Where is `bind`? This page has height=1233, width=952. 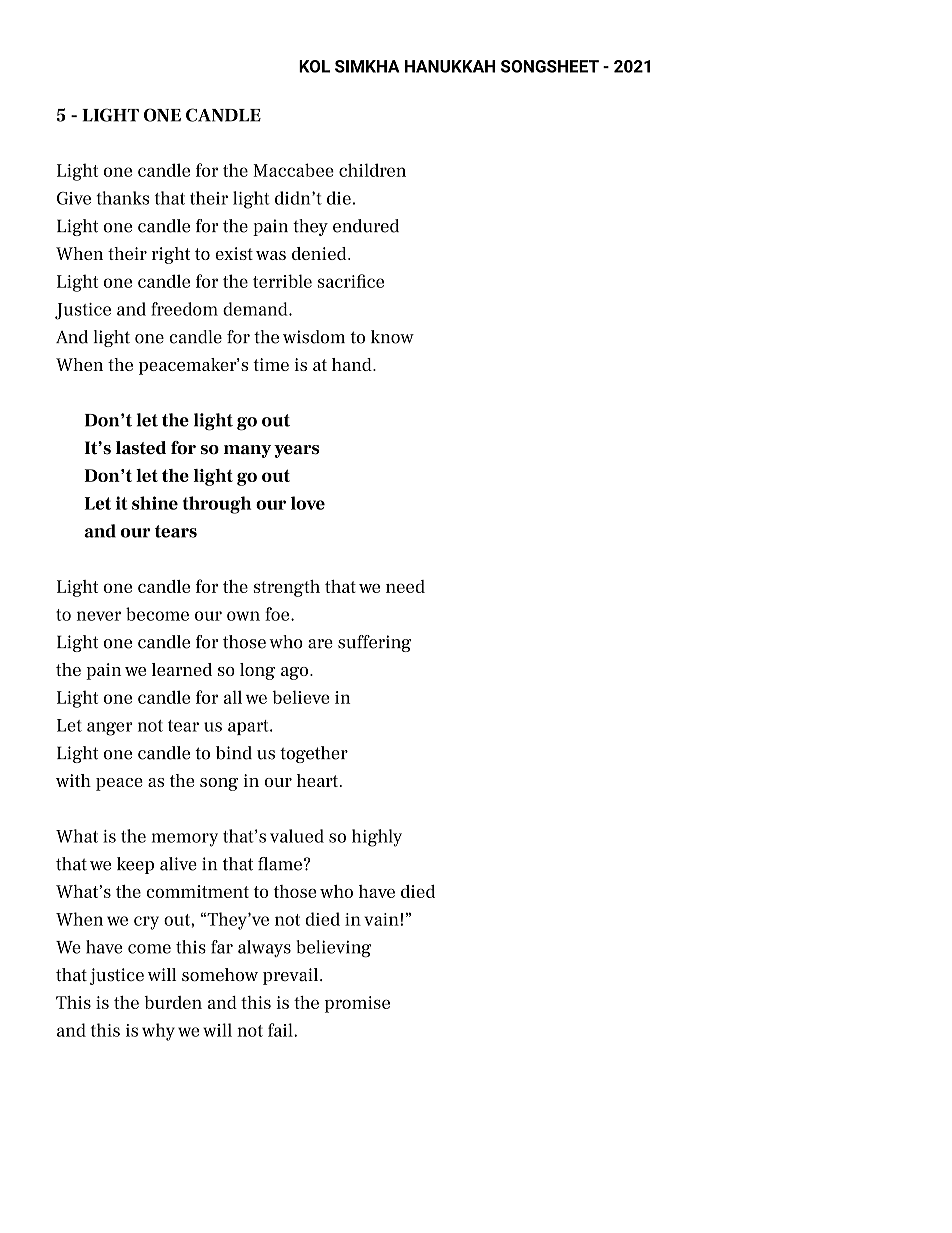 bind is located at coordinates (234, 753).
